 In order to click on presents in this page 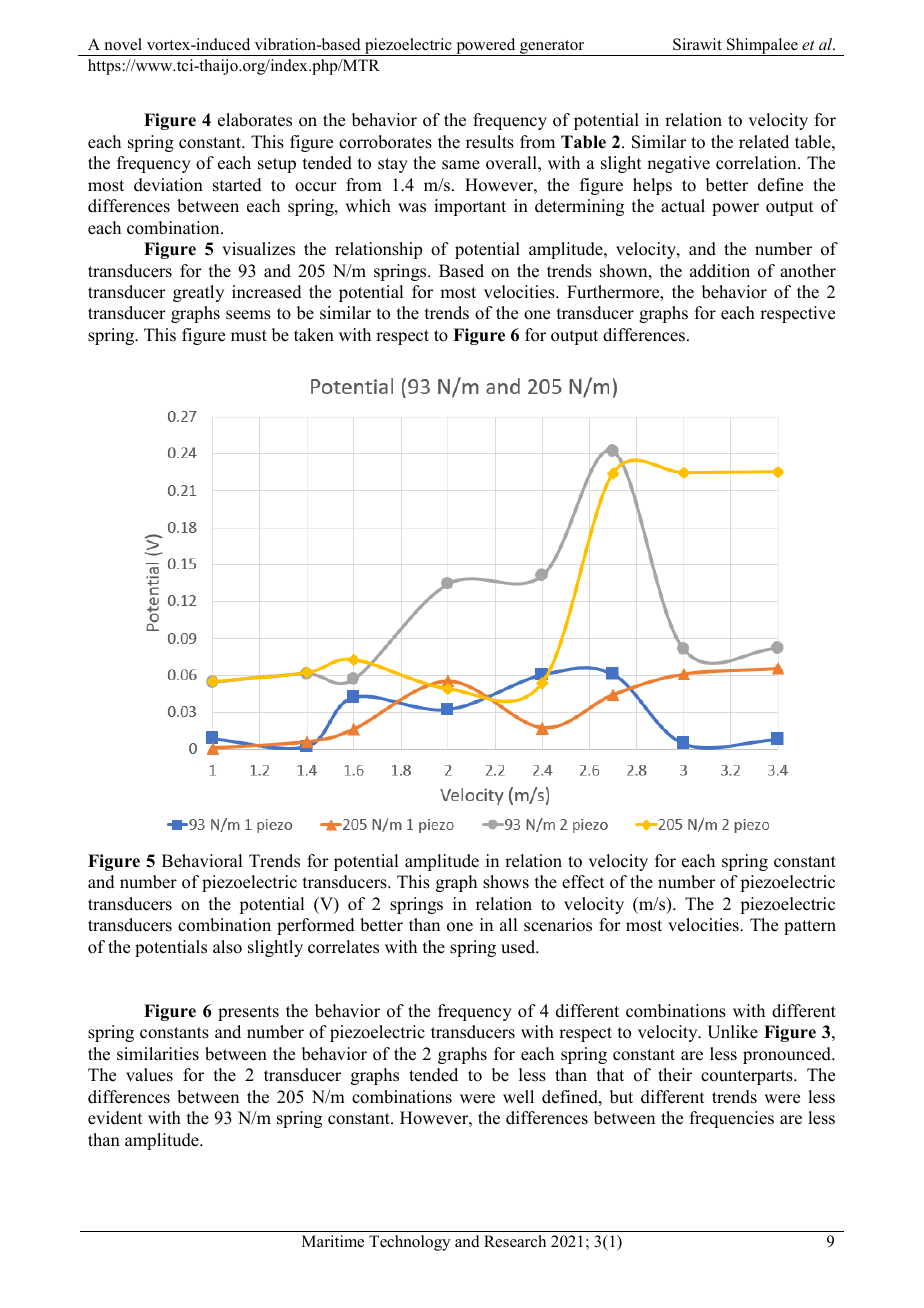, I will do `click(248, 1013)`.
